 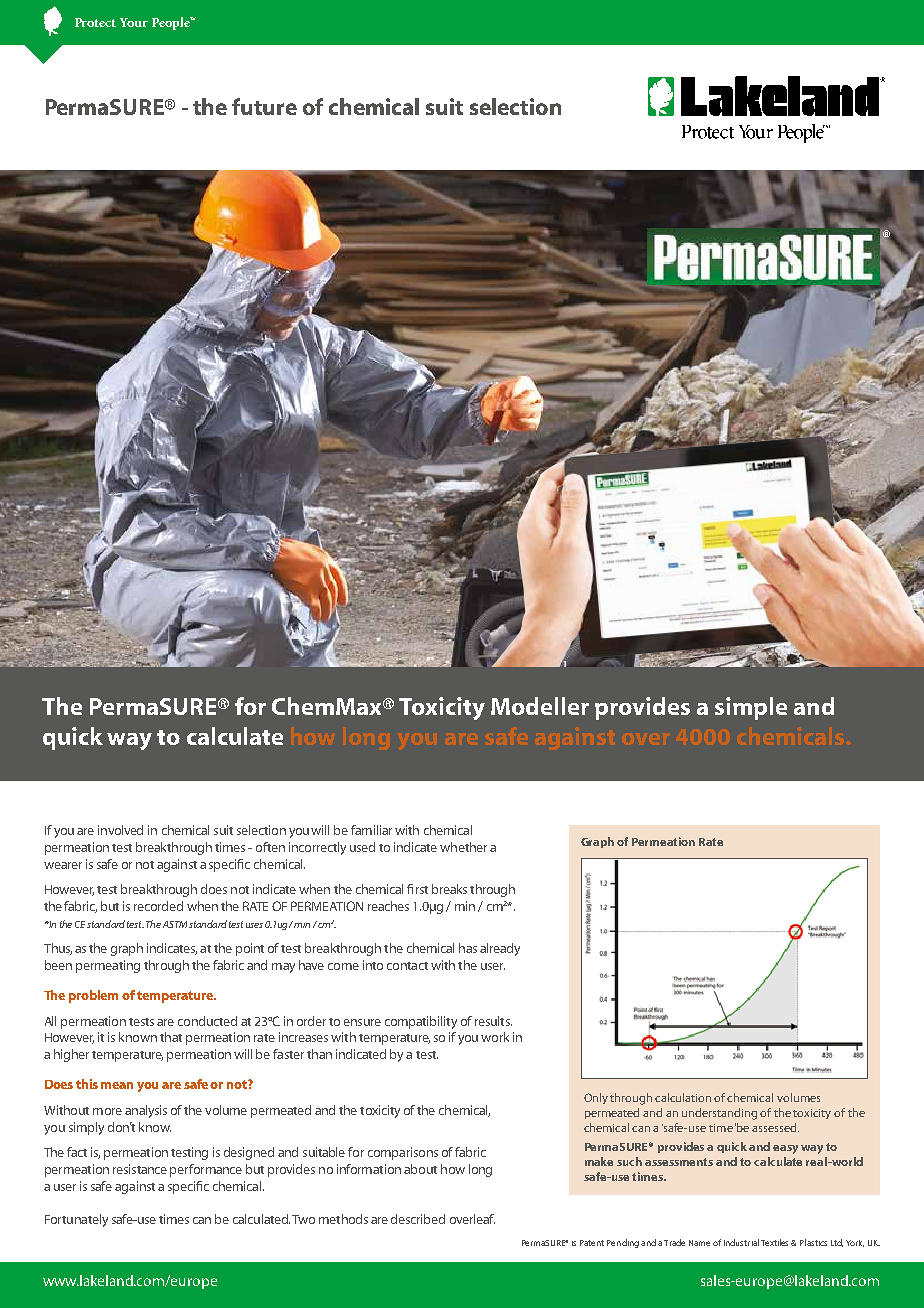 What do you see at coordinates (264, 106) in the image?
I see `future` at bounding box center [264, 106].
